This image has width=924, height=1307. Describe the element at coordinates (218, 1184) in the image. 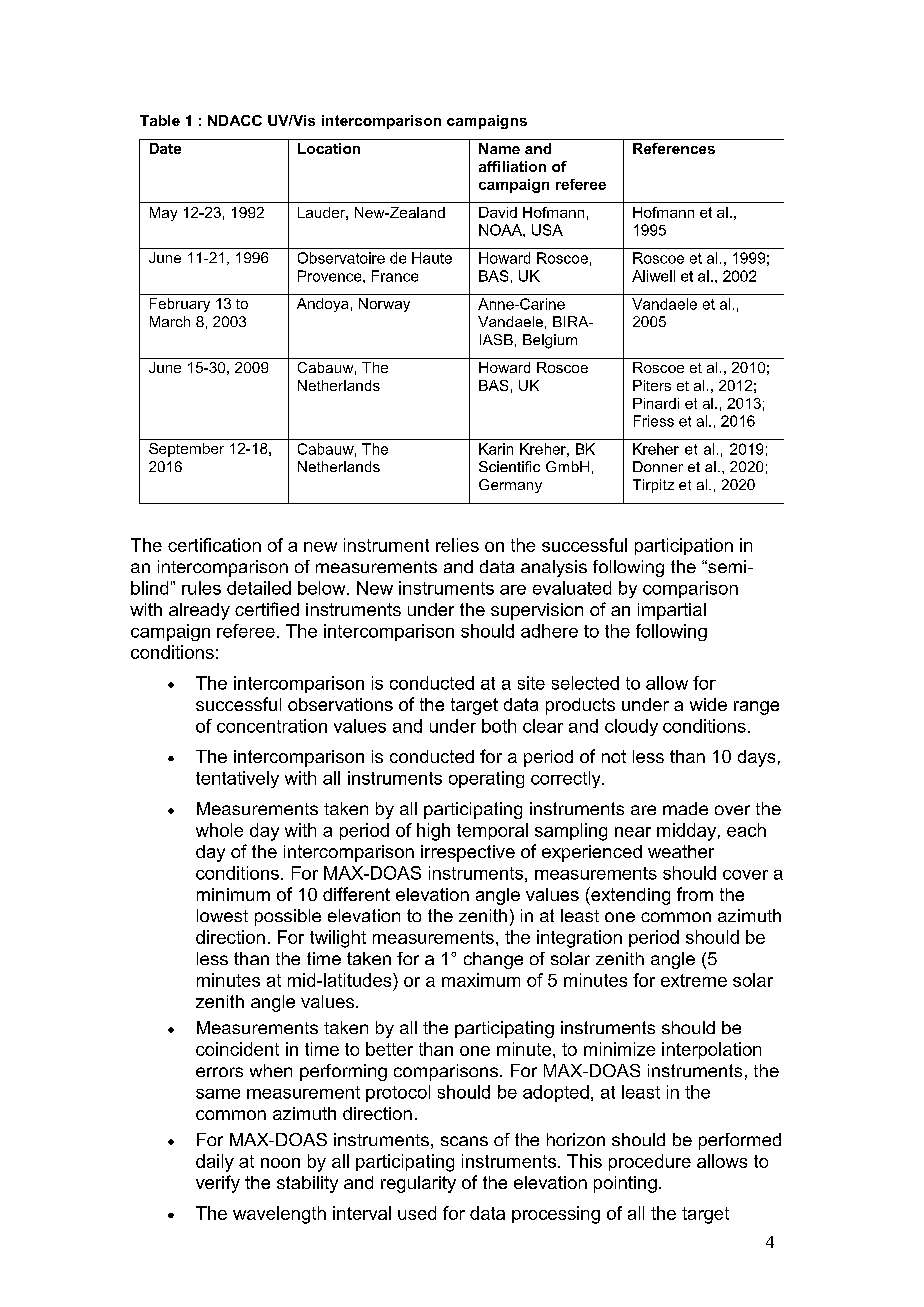

I see `verify` at that location.
